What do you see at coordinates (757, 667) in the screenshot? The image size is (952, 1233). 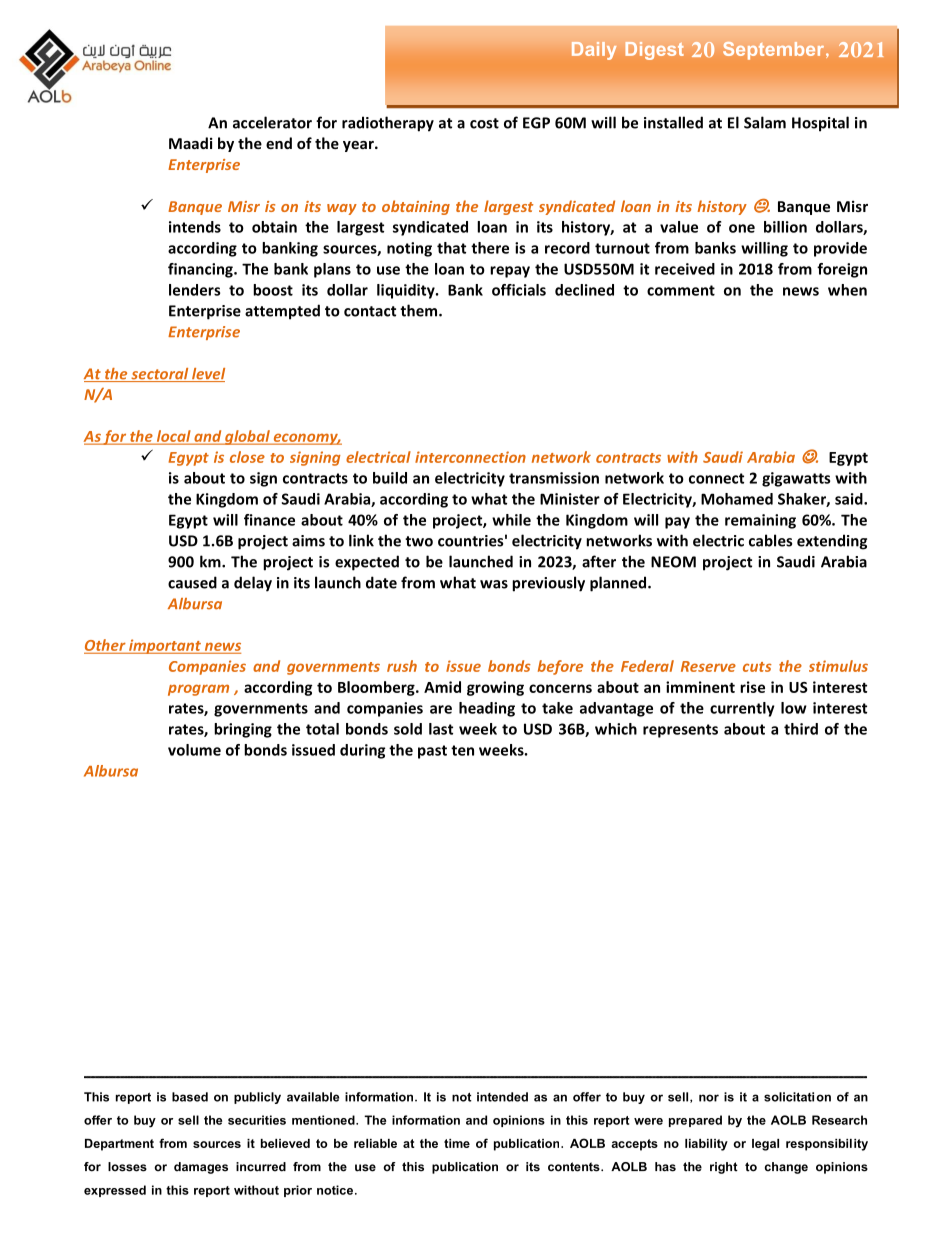 I see `cuts` at bounding box center [757, 667].
